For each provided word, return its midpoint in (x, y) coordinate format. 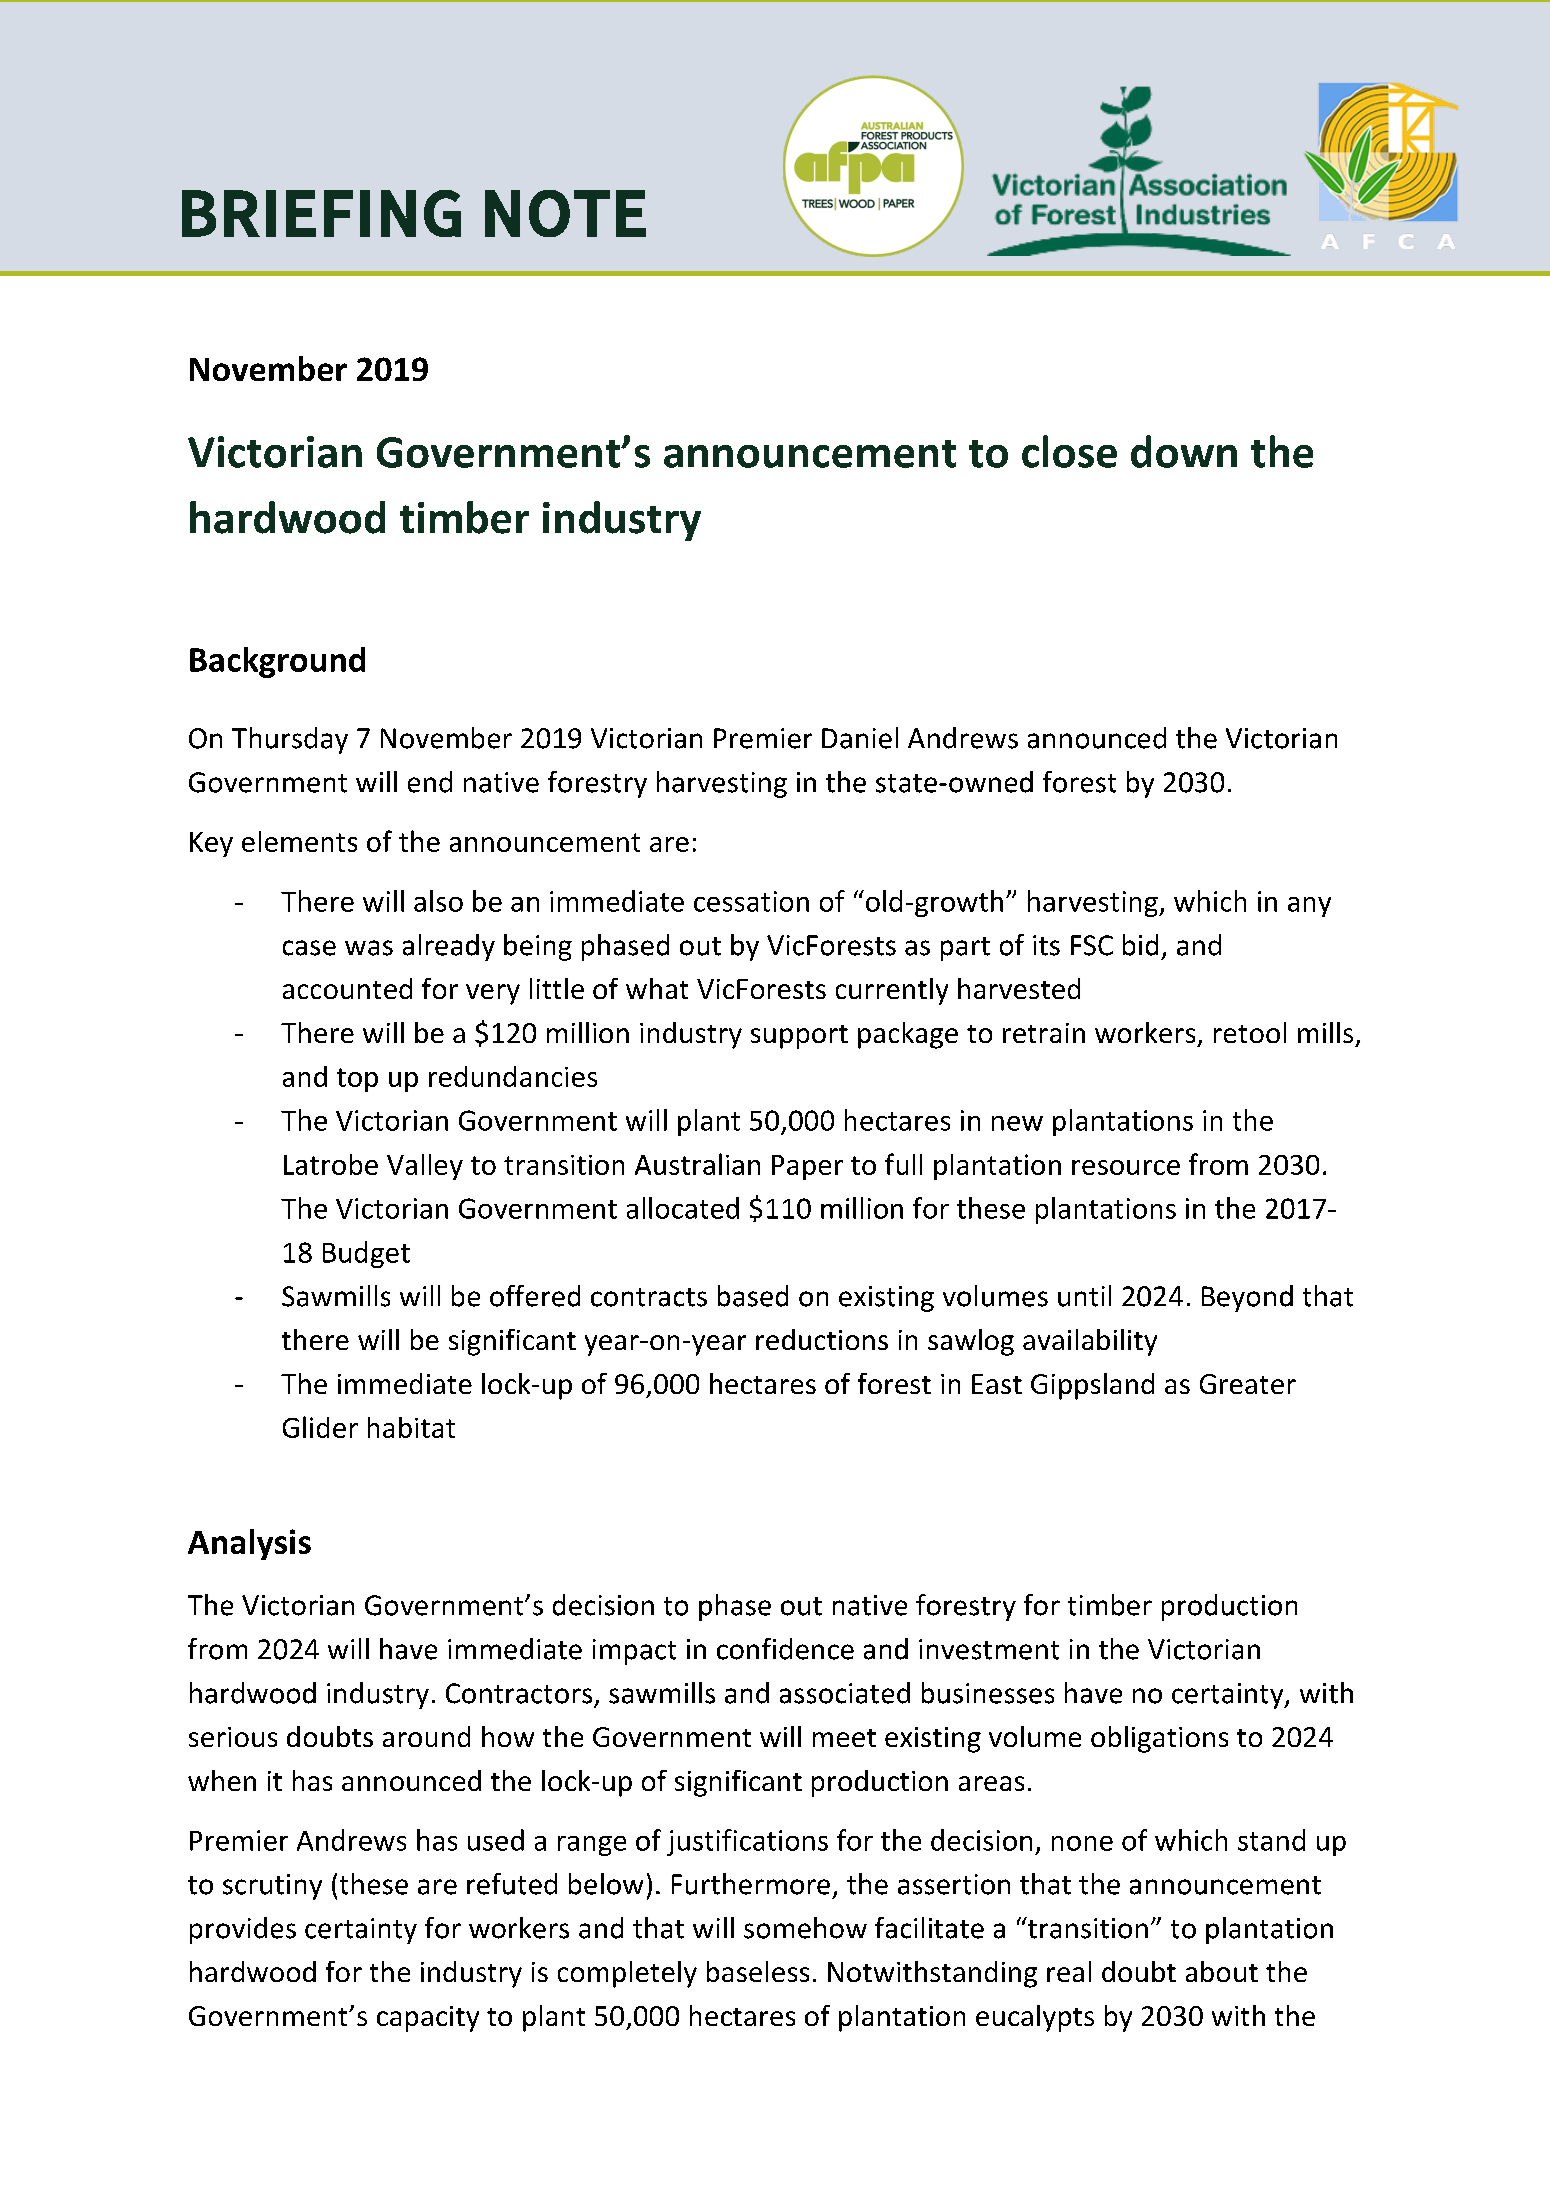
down (1184, 451)
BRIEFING (321, 213)
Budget (366, 1254)
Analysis (249, 1544)
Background (277, 662)
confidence (785, 1649)
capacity (428, 2019)
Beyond (1247, 1298)
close (1069, 451)
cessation (751, 901)
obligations (1159, 1739)
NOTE (565, 213)
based (753, 1296)
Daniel (860, 738)
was (369, 948)
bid (1140, 945)
